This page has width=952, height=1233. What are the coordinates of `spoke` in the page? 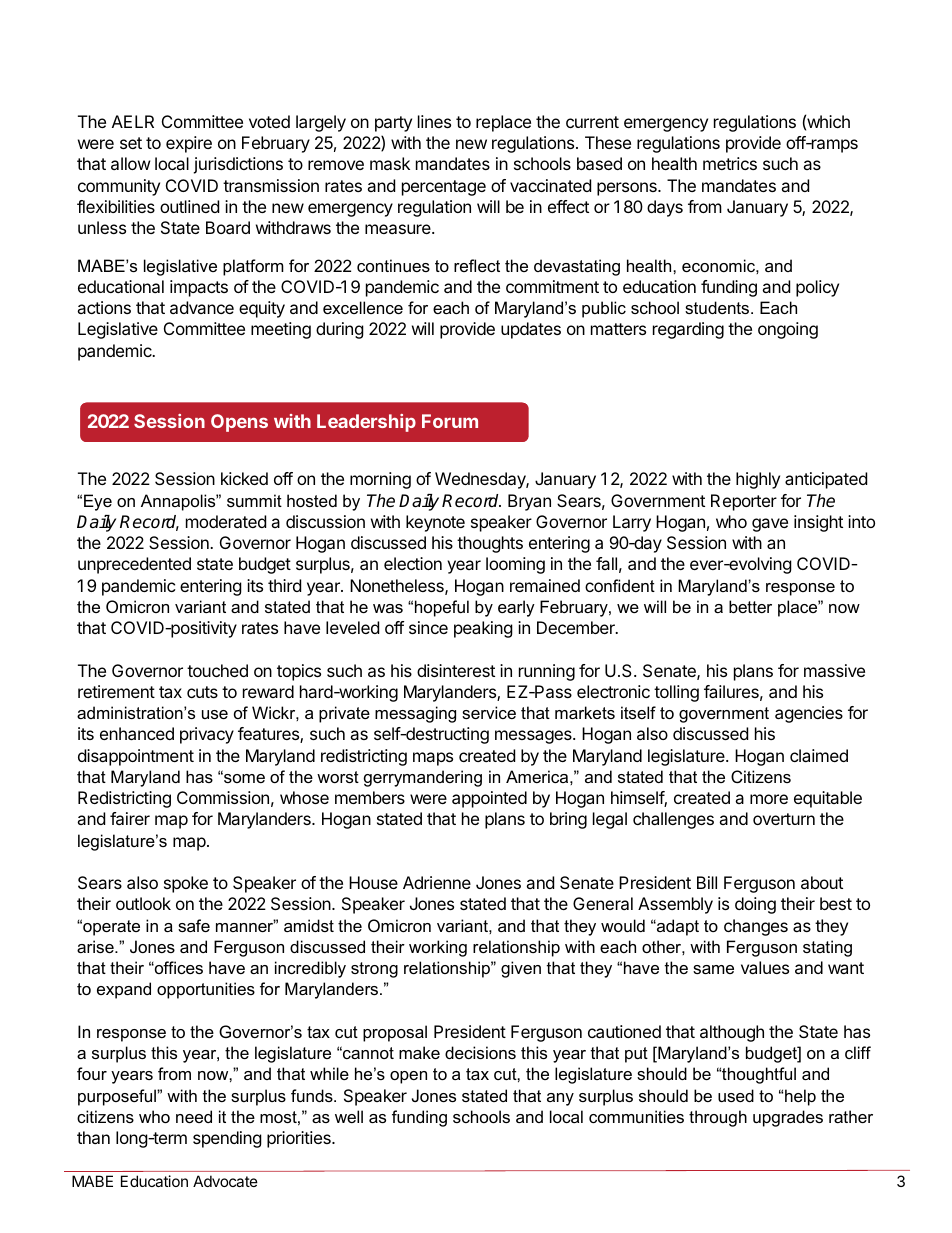 It's located at (186, 884).
